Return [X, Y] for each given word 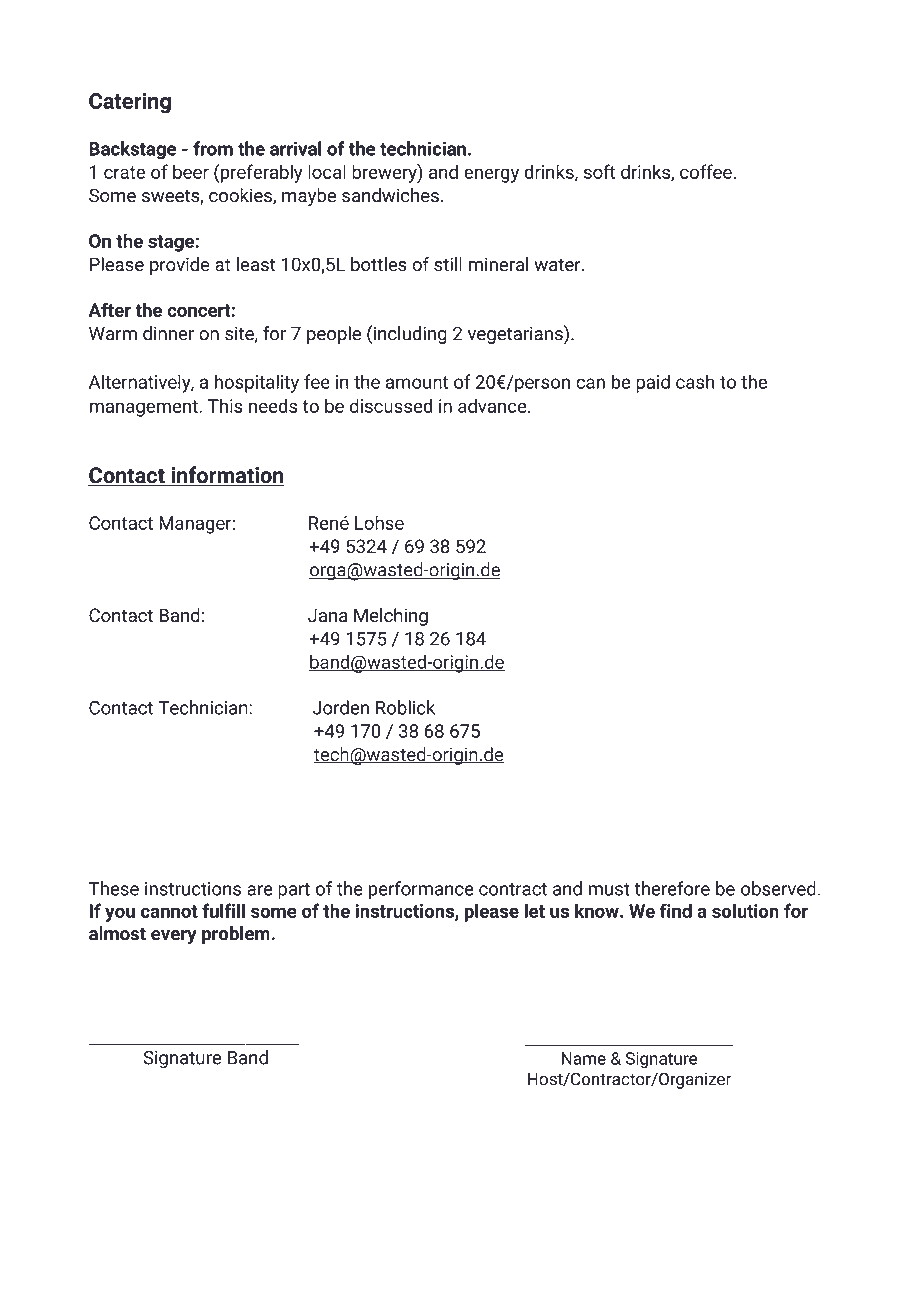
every [174, 937]
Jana [327, 615]
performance [421, 890]
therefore [672, 888]
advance [493, 405]
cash [695, 381]
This [225, 405]
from [213, 148]
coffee [707, 171]
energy [491, 175]
